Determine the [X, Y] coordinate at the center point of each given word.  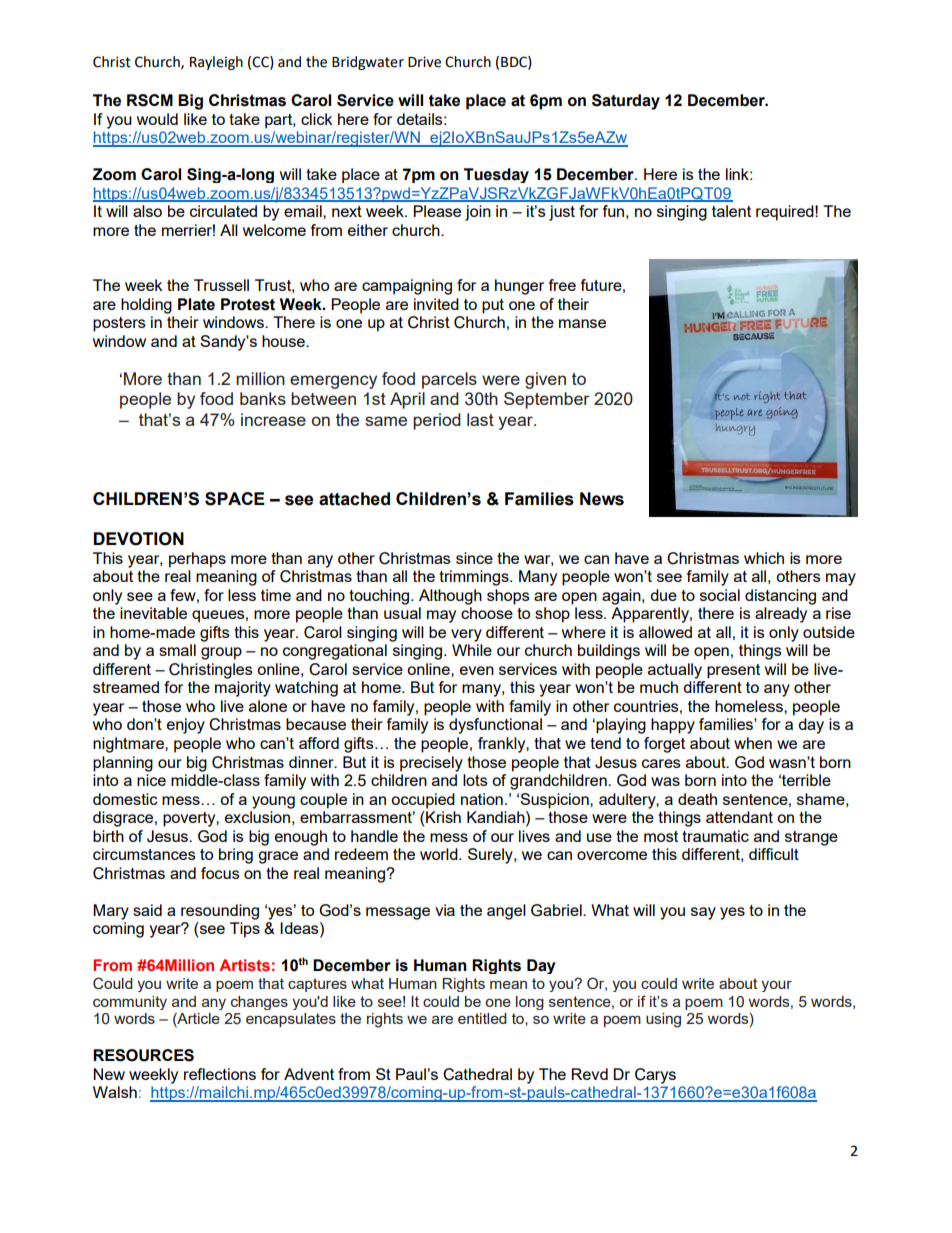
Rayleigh [216, 63]
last [480, 419]
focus [220, 873]
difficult [774, 854]
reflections [220, 1074]
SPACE [235, 499]
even [477, 670]
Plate [196, 304]
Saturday [626, 102]
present [733, 671]
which [764, 558]
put [493, 306]
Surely [491, 856]
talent [731, 211]
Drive [424, 62]
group [221, 653]
